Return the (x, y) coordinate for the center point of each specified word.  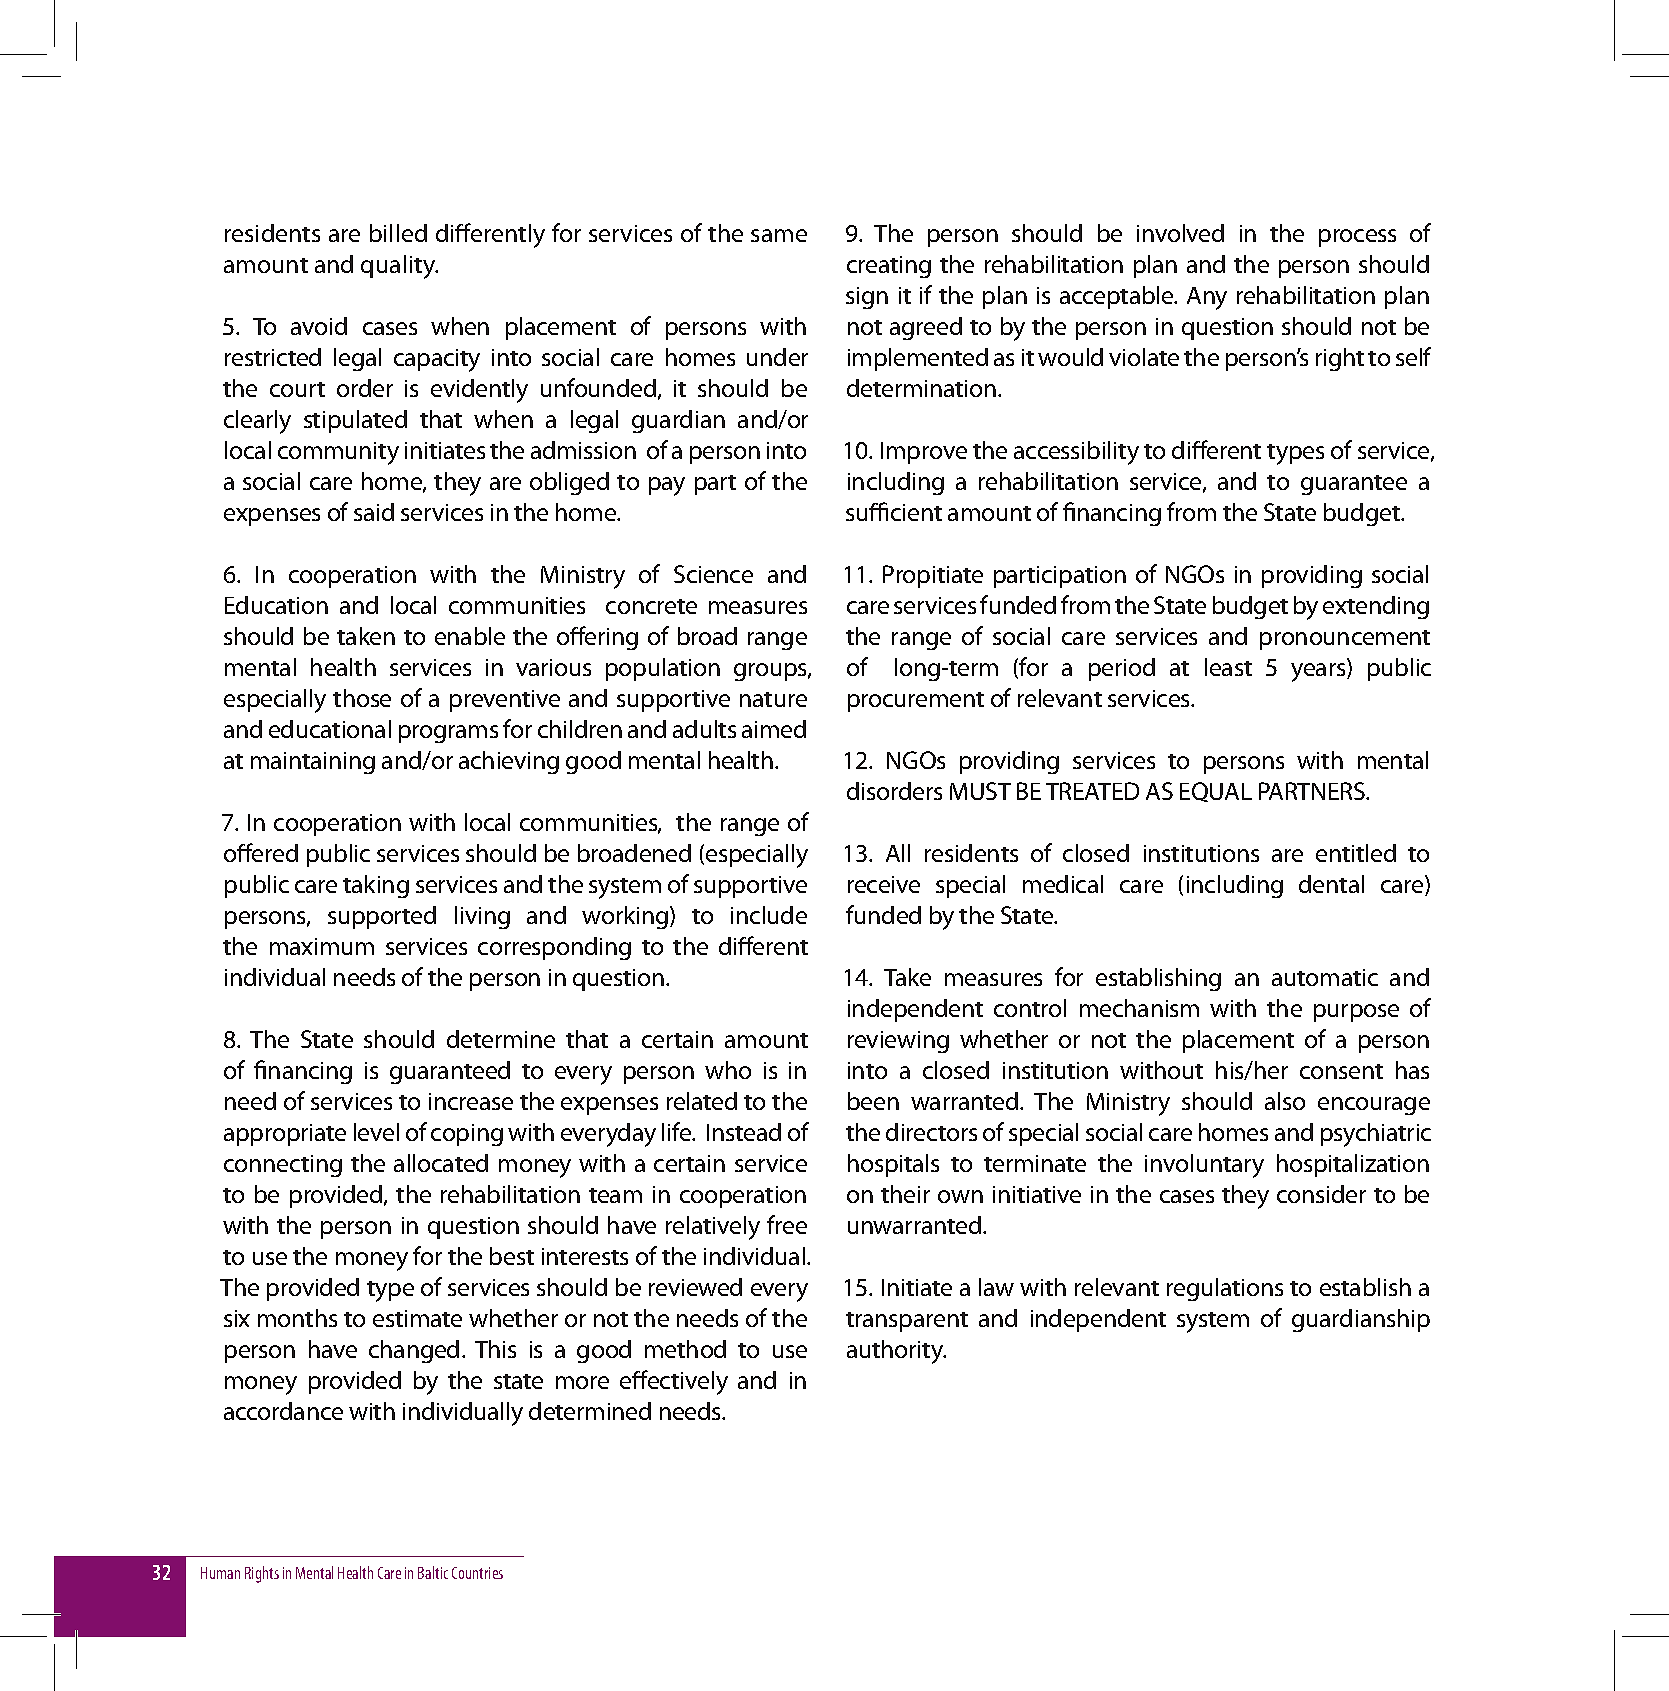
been (873, 1101)
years (1319, 672)
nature (773, 699)
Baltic (433, 1572)
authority (896, 1352)
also (1285, 1101)
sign (867, 298)
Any (1207, 298)
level (376, 1132)
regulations (1225, 1289)
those (362, 698)
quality (399, 267)
